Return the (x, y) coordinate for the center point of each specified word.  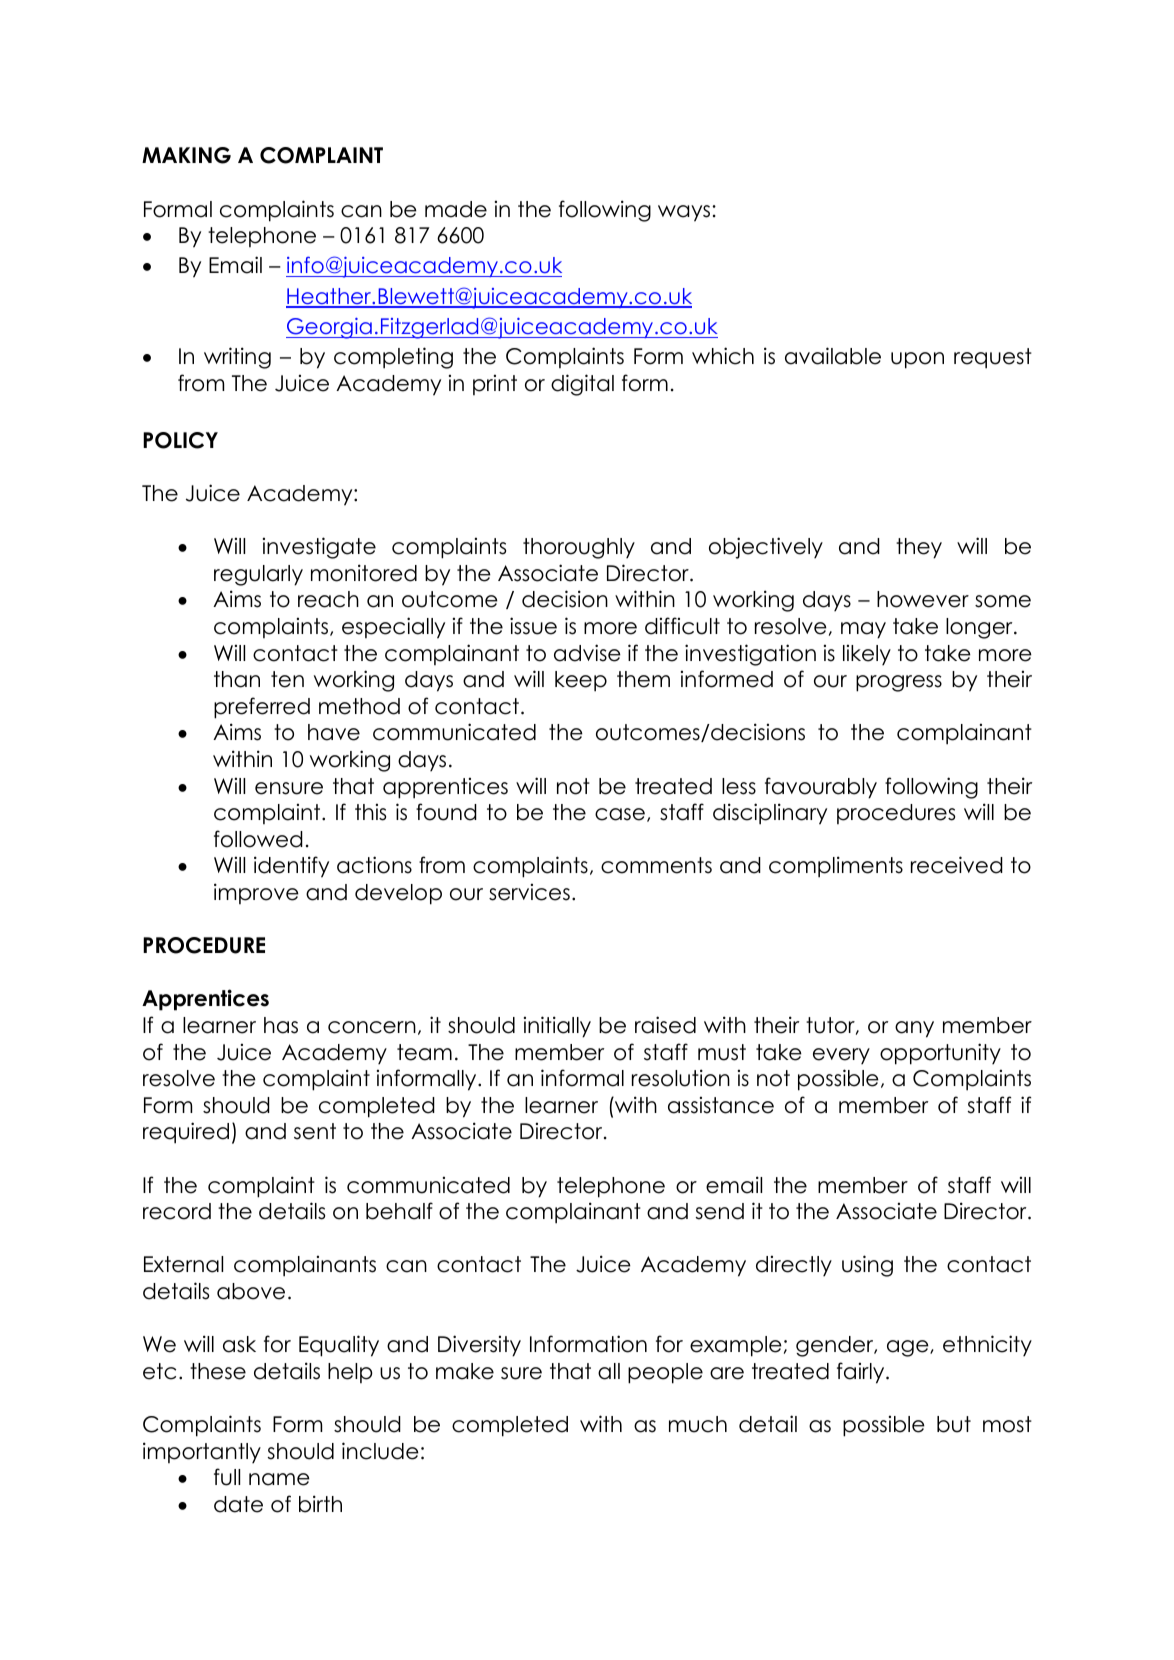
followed (258, 839)
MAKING (186, 155)
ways (685, 213)
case (620, 814)
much (698, 1424)
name (279, 1479)
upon (917, 360)
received (957, 865)
